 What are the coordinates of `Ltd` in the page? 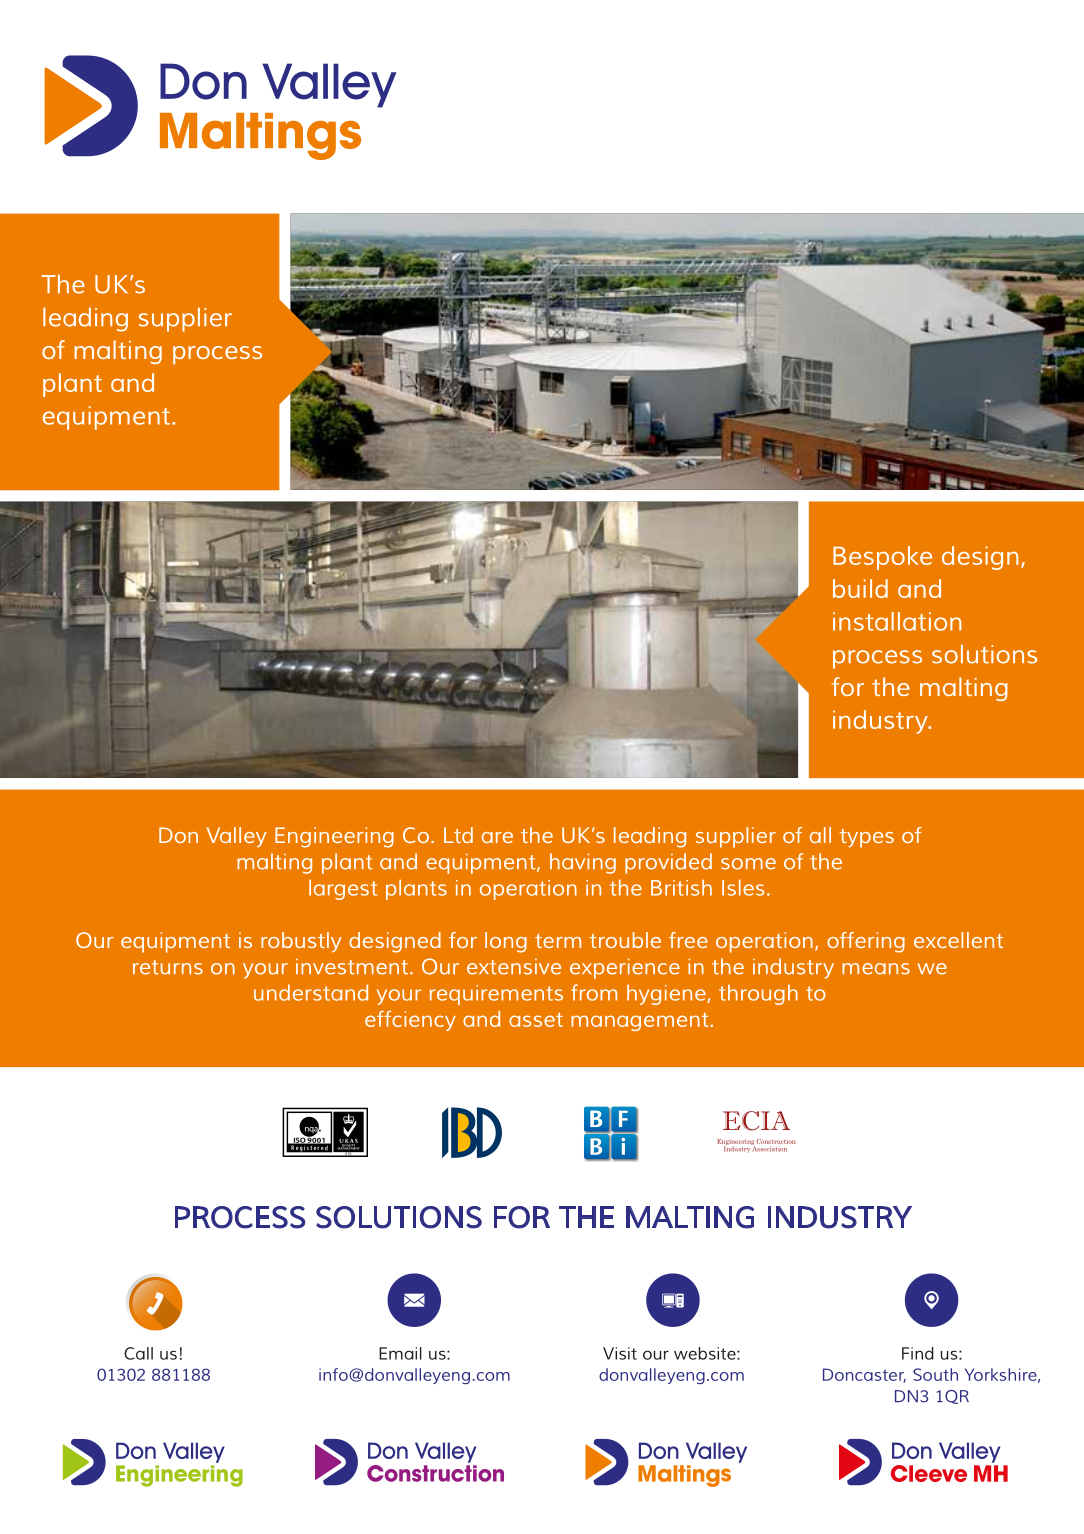 It's located at (458, 835).
